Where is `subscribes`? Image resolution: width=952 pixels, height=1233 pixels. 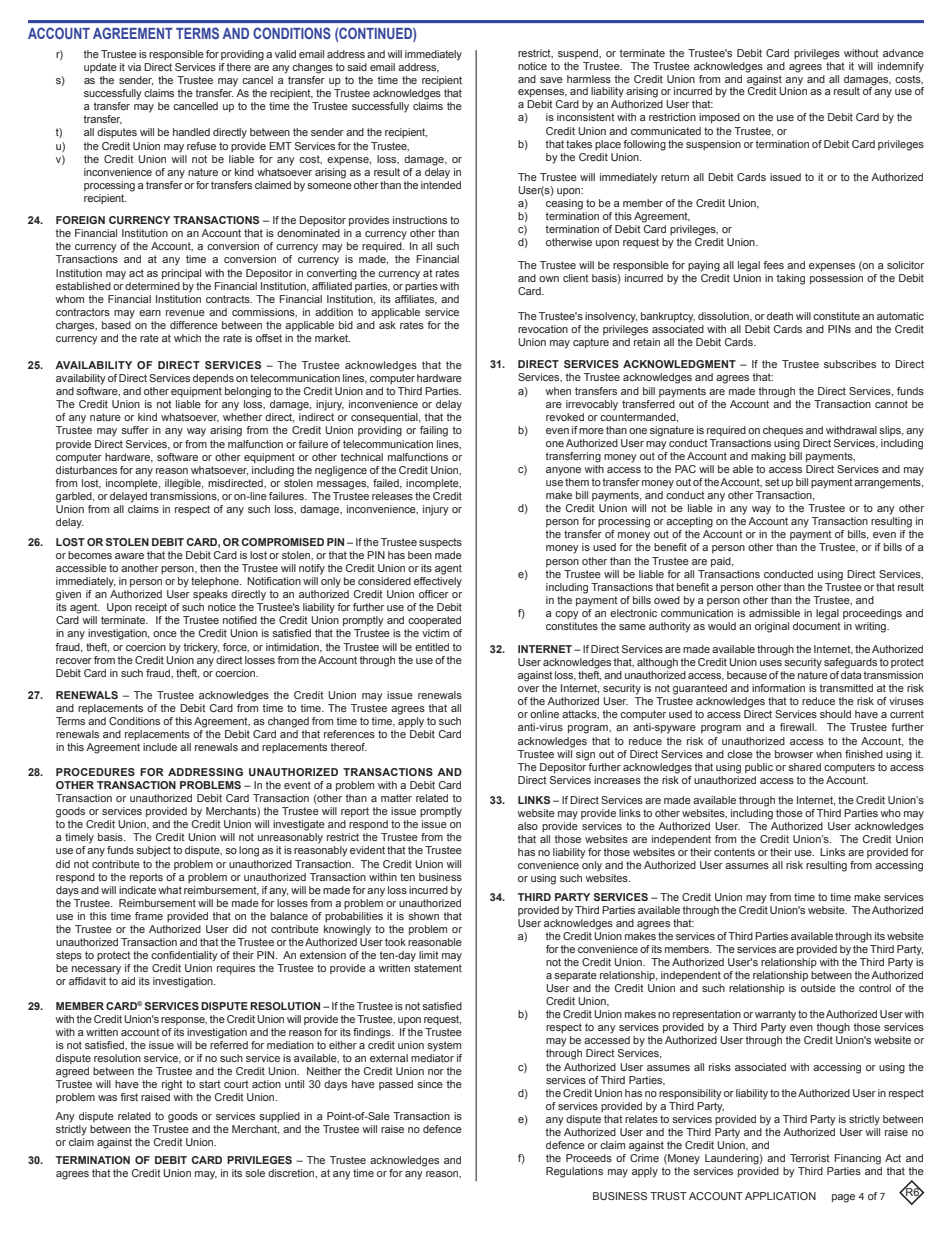 subscribes is located at coordinates (850, 364).
